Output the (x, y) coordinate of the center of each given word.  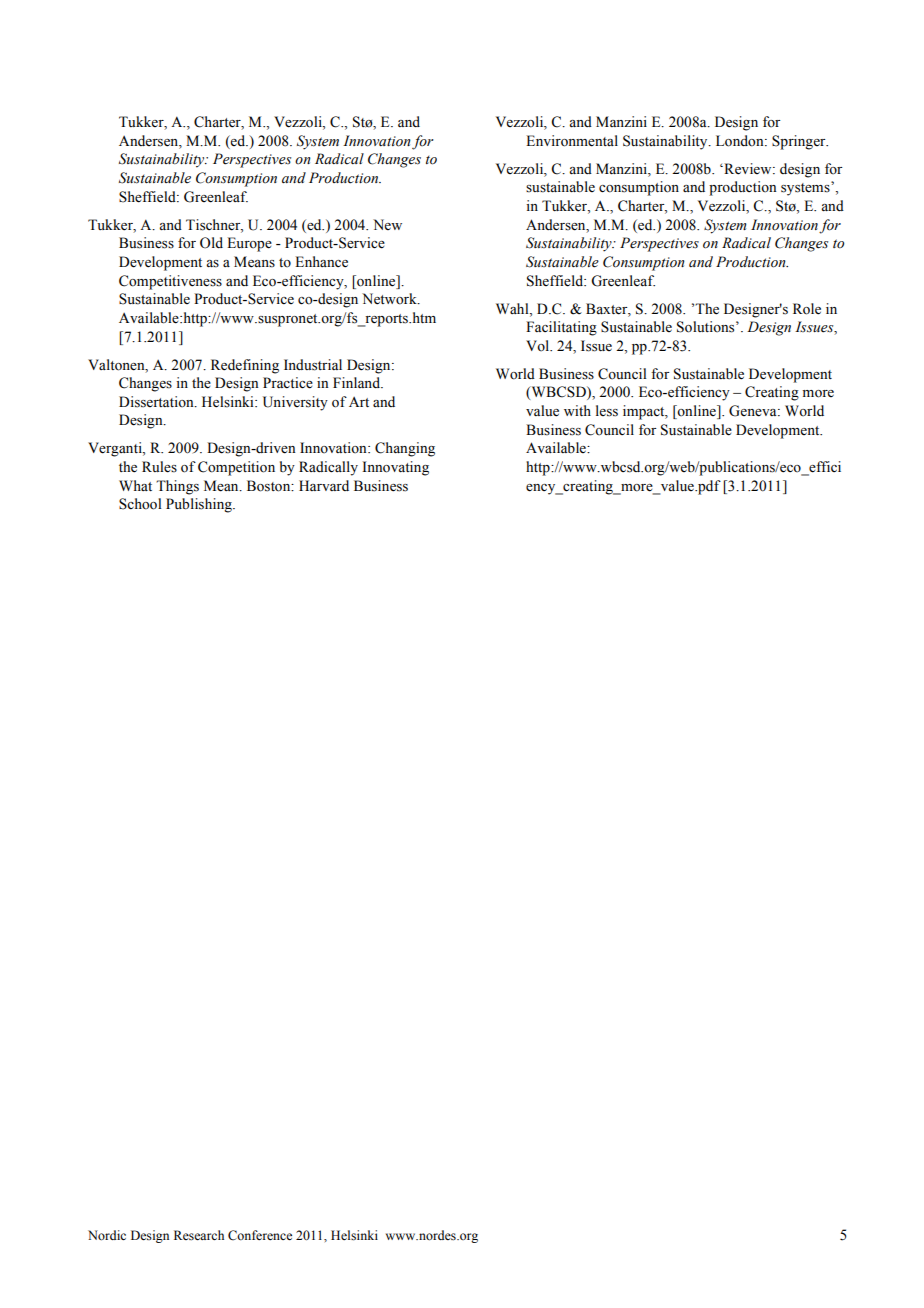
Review (748, 169)
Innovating (396, 468)
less (607, 411)
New (387, 224)
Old (211, 243)
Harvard (324, 485)
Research (199, 1235)
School (140, 504)
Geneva (754, 411)
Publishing (200, 505)
